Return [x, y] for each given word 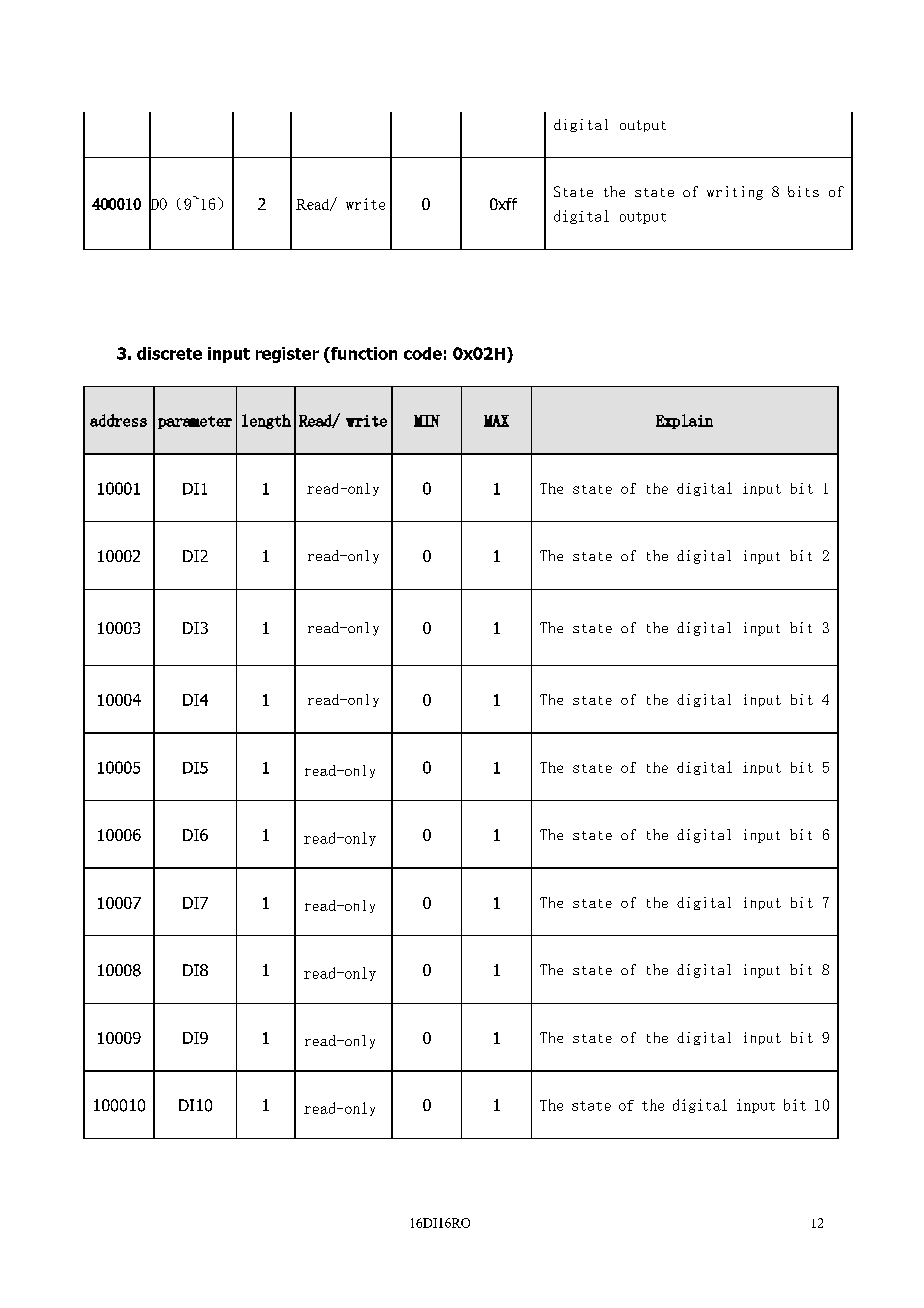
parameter [195, 422]
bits [803, 191]
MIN [427, 421]
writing [735, 193]
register [287, 355]
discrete [169, 353]
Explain [684, 421]
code [423, 353]
